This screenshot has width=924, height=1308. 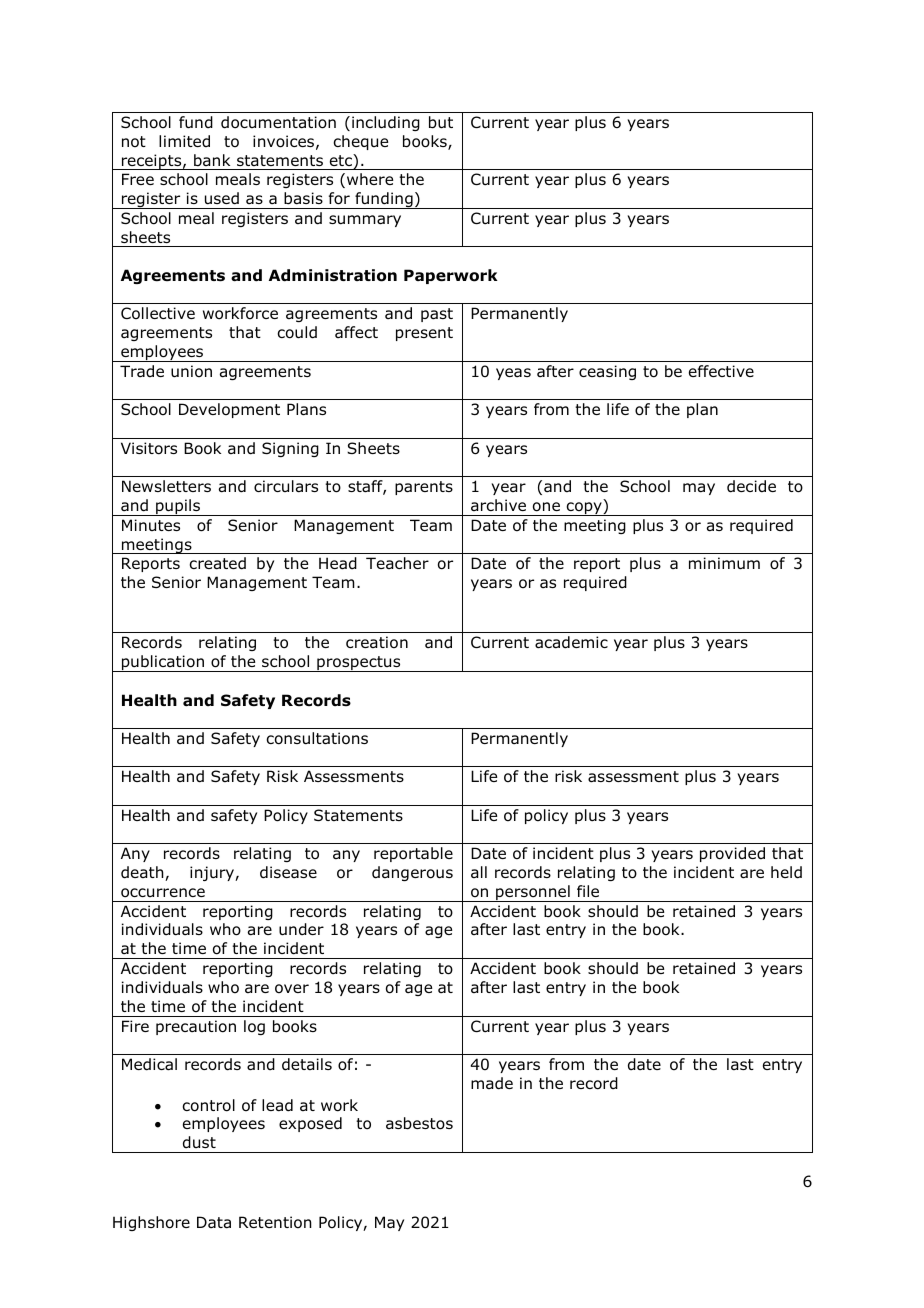 What do you see at coordinates (212, 160) in the screenshot?
I see `bank` at bounding box center [212, 160].
